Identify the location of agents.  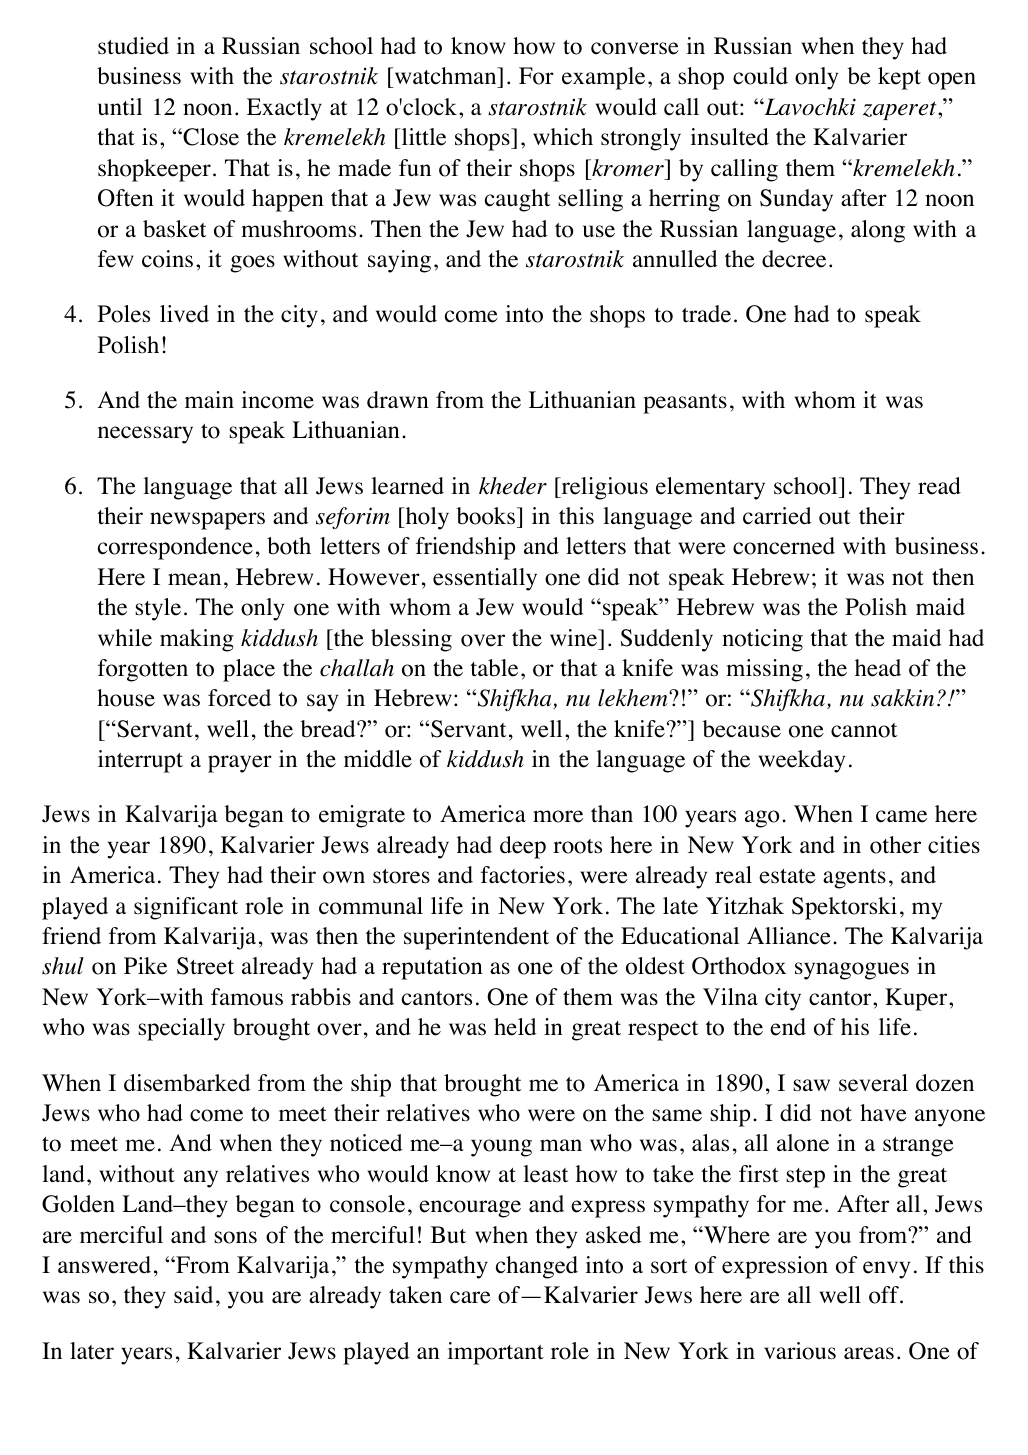
(854, 879).
